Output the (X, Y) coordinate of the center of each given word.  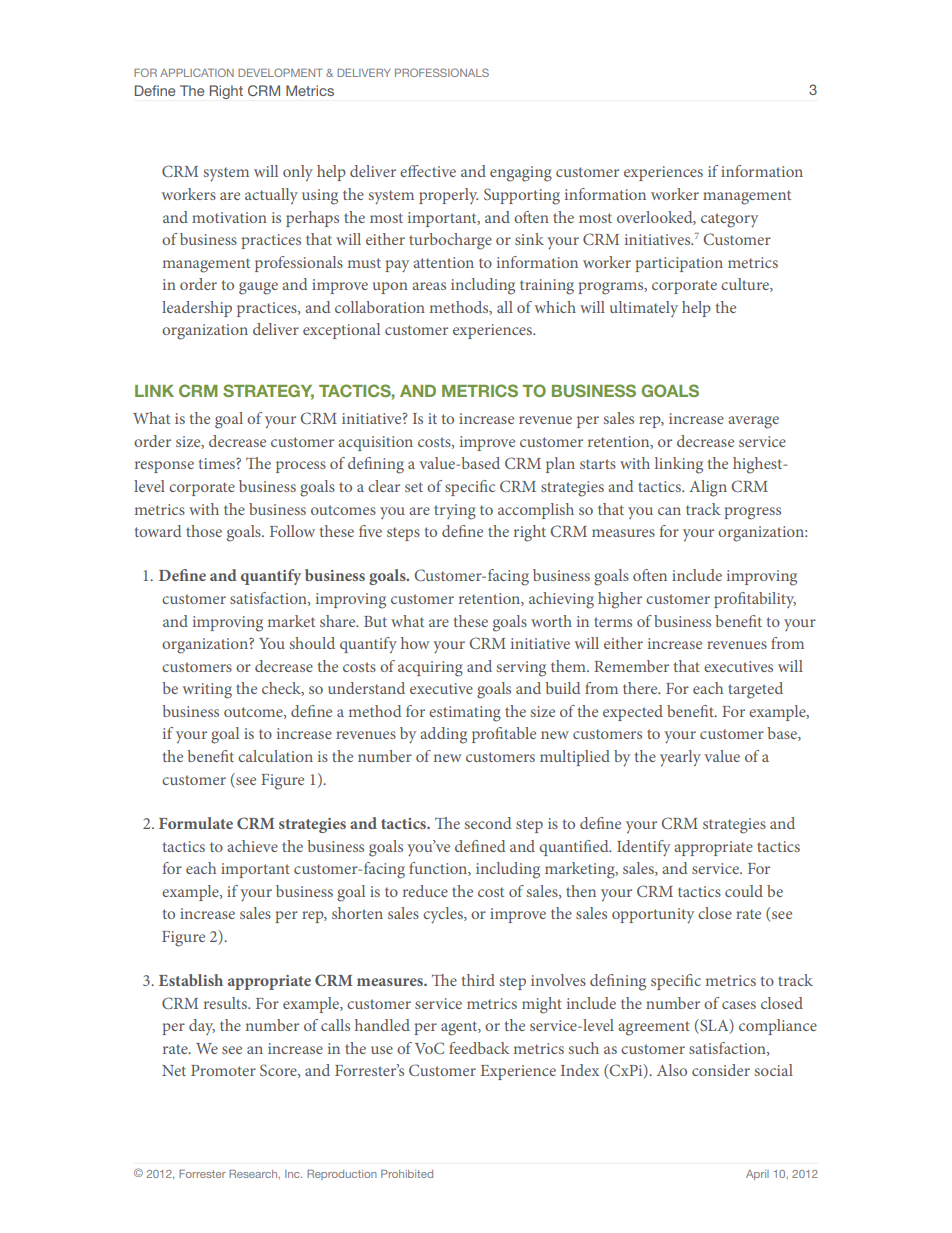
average (753, 422)
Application (197, 72)
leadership (197, 309)
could (744, 891)
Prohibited (407, 1174)
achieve (252, 846)
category (729, 220)
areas (429, 286)
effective (428, 171)
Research (254, 1174)
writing (207, 691)
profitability (755, 600)
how (415, 643)
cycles (444, 915)
